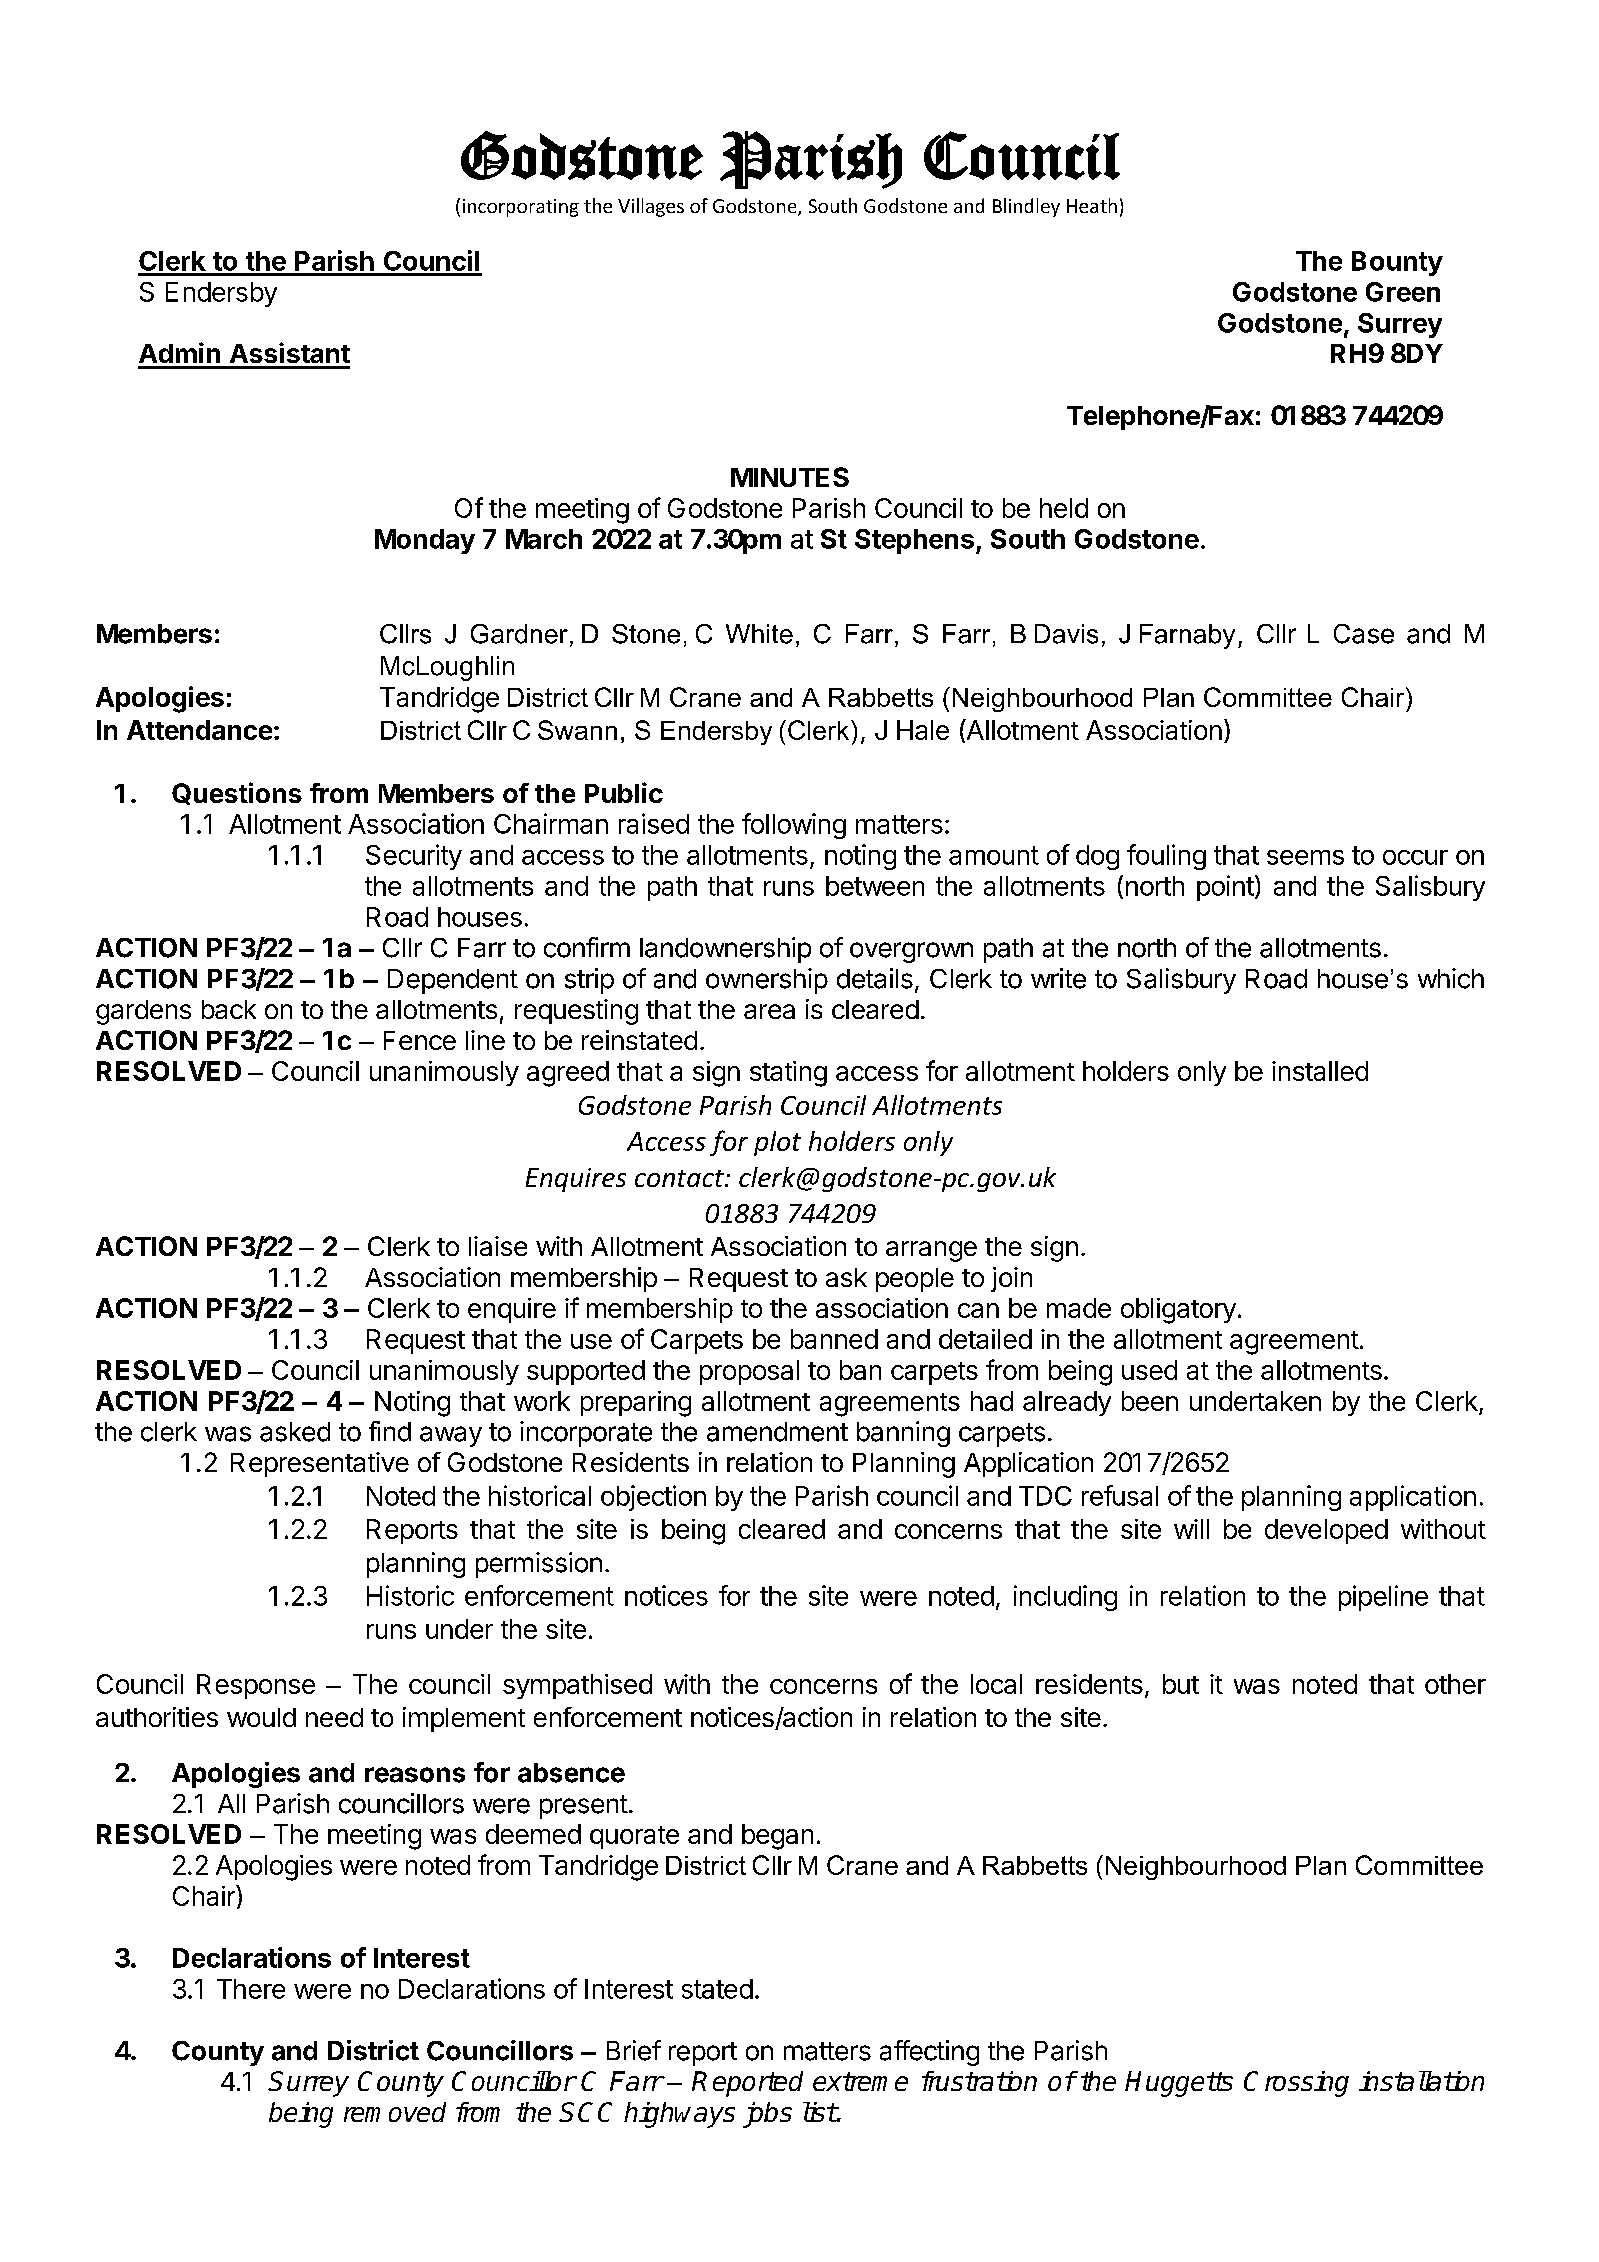 This page has height=2262, width=1599. What do you see at coordinates (1397, 263) in the page?
I see `Bounty` at bounding box center [1397, 263].
